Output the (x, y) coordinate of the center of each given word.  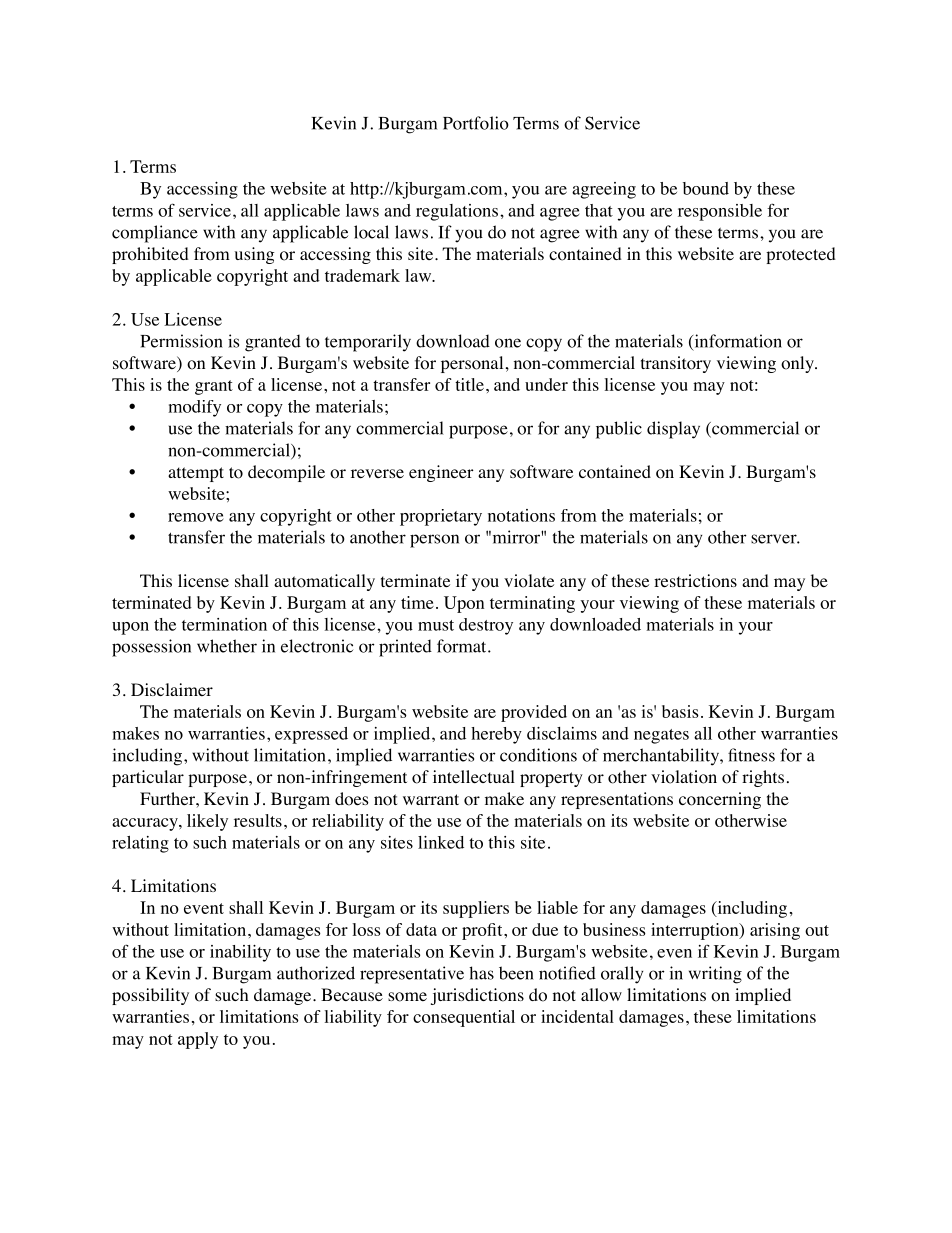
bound (706, 188)
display (673, 430)
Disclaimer (172, 689)
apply (198, 1040)
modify (194, 408)
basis (680, 711)
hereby (496, 735)
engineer (441, 473)
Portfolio (476, 123)
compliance (155, 234)
